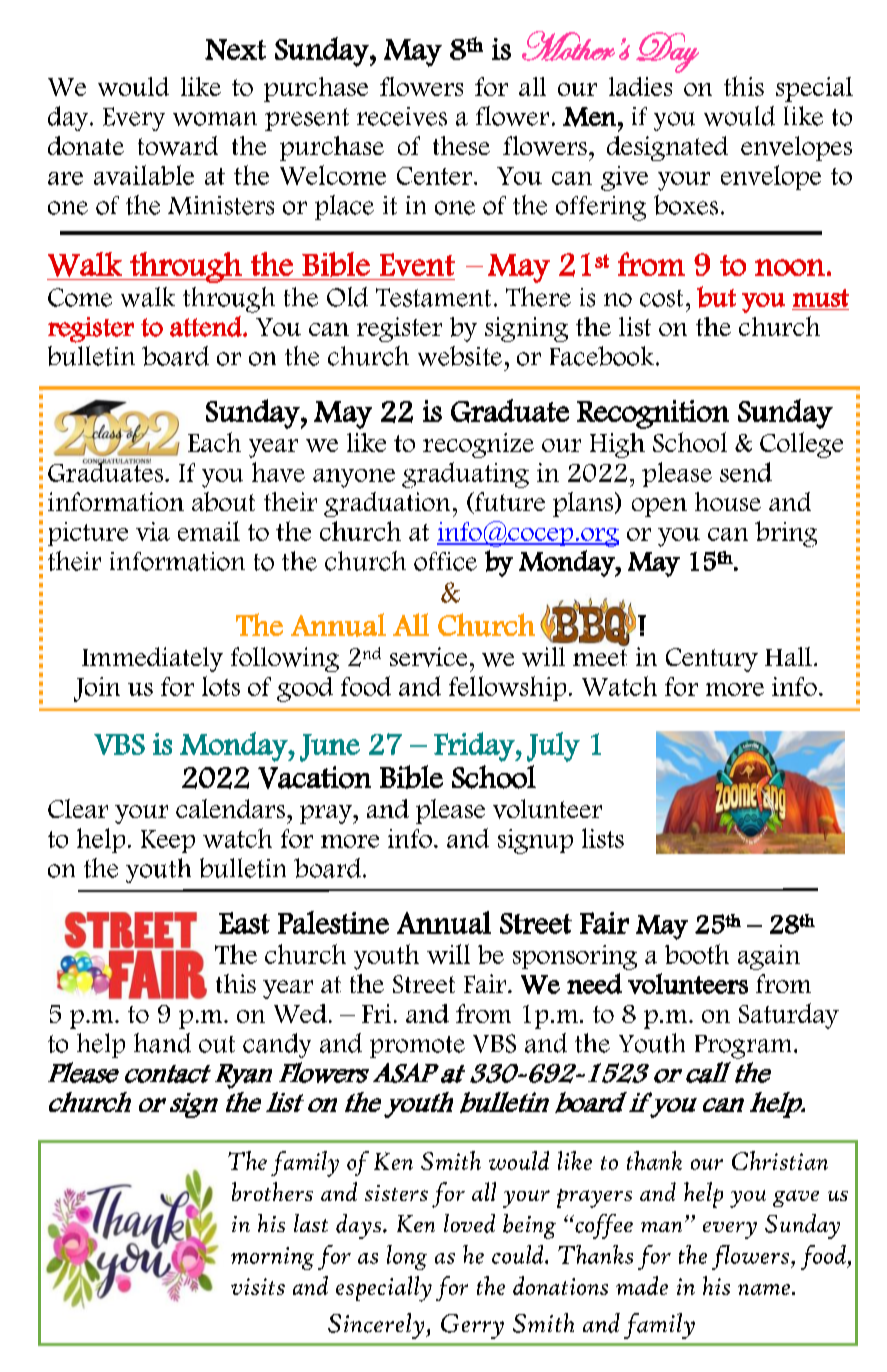 This screenshot has height=1372, width=887. I want to click on Palestine, so click(333, 922).
